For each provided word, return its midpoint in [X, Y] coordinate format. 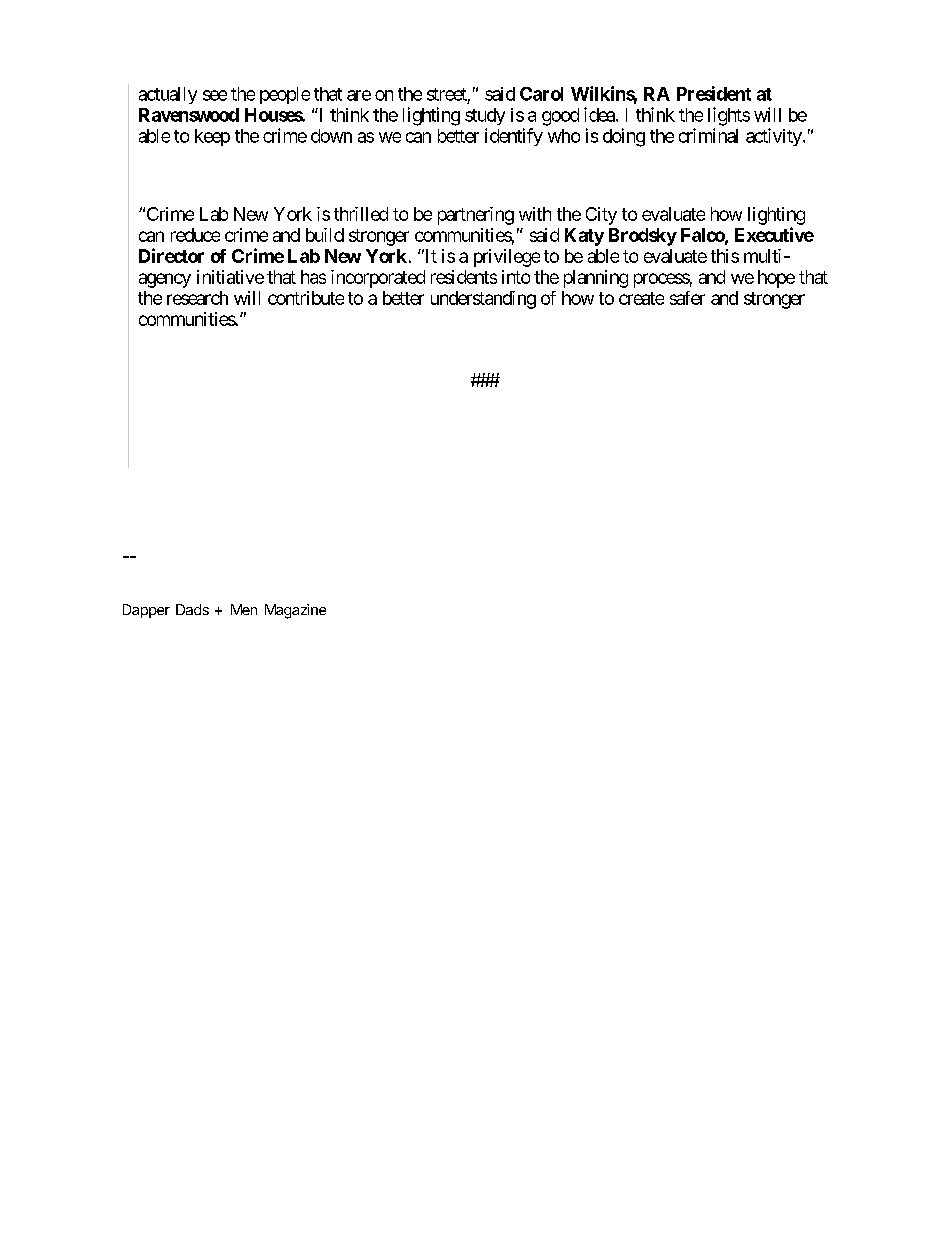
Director [171, 255]
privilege [507, 258]
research [197, 298]
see [215, 95]
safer [687, 298]
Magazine [295, 611]
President [714, 93]
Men [244, 609]
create [641, 298]
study [485, 116]
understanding [483, 300]
